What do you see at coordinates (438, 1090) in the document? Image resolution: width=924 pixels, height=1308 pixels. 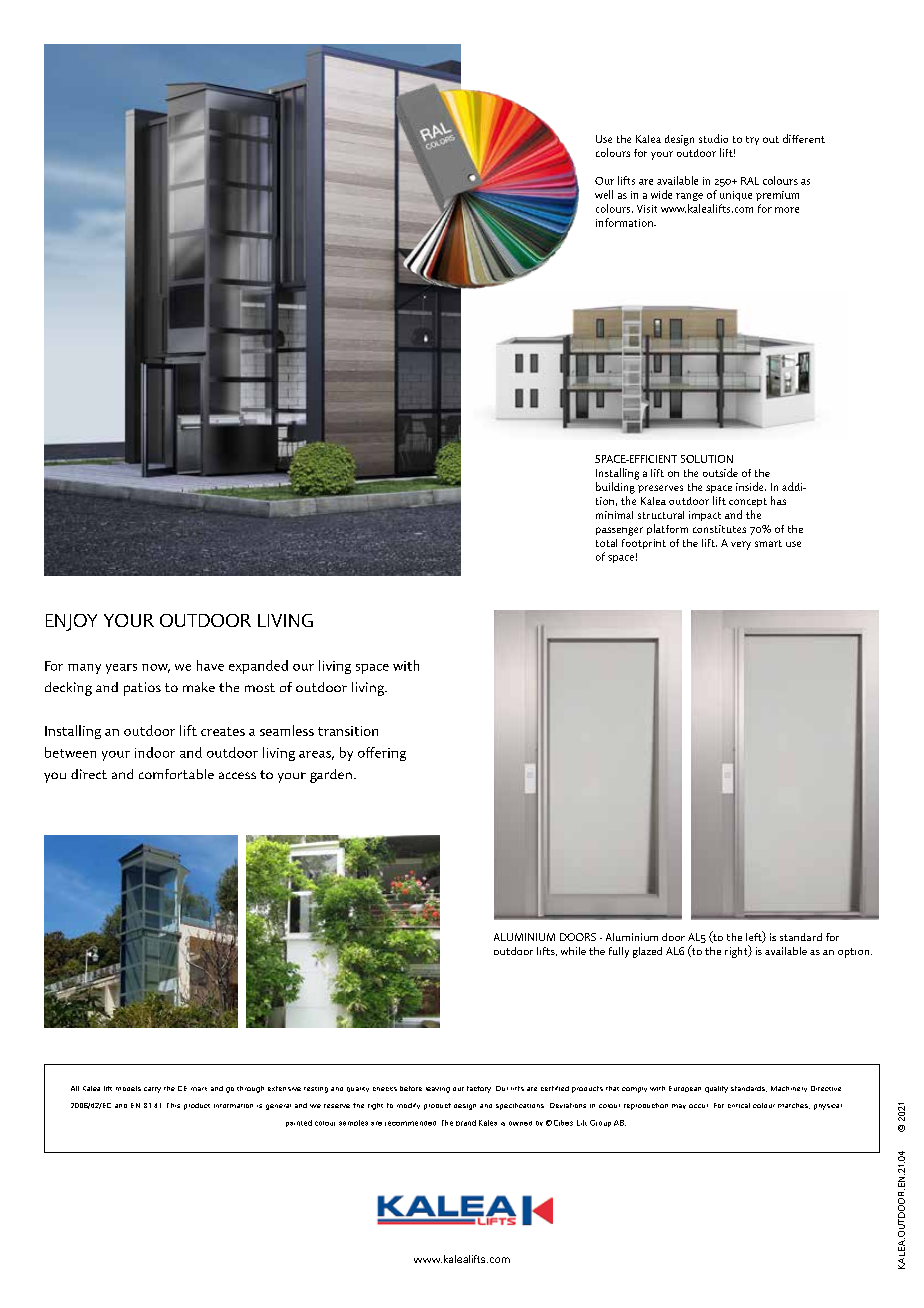 I see `leaving` at bounding box center [438, 1090].
